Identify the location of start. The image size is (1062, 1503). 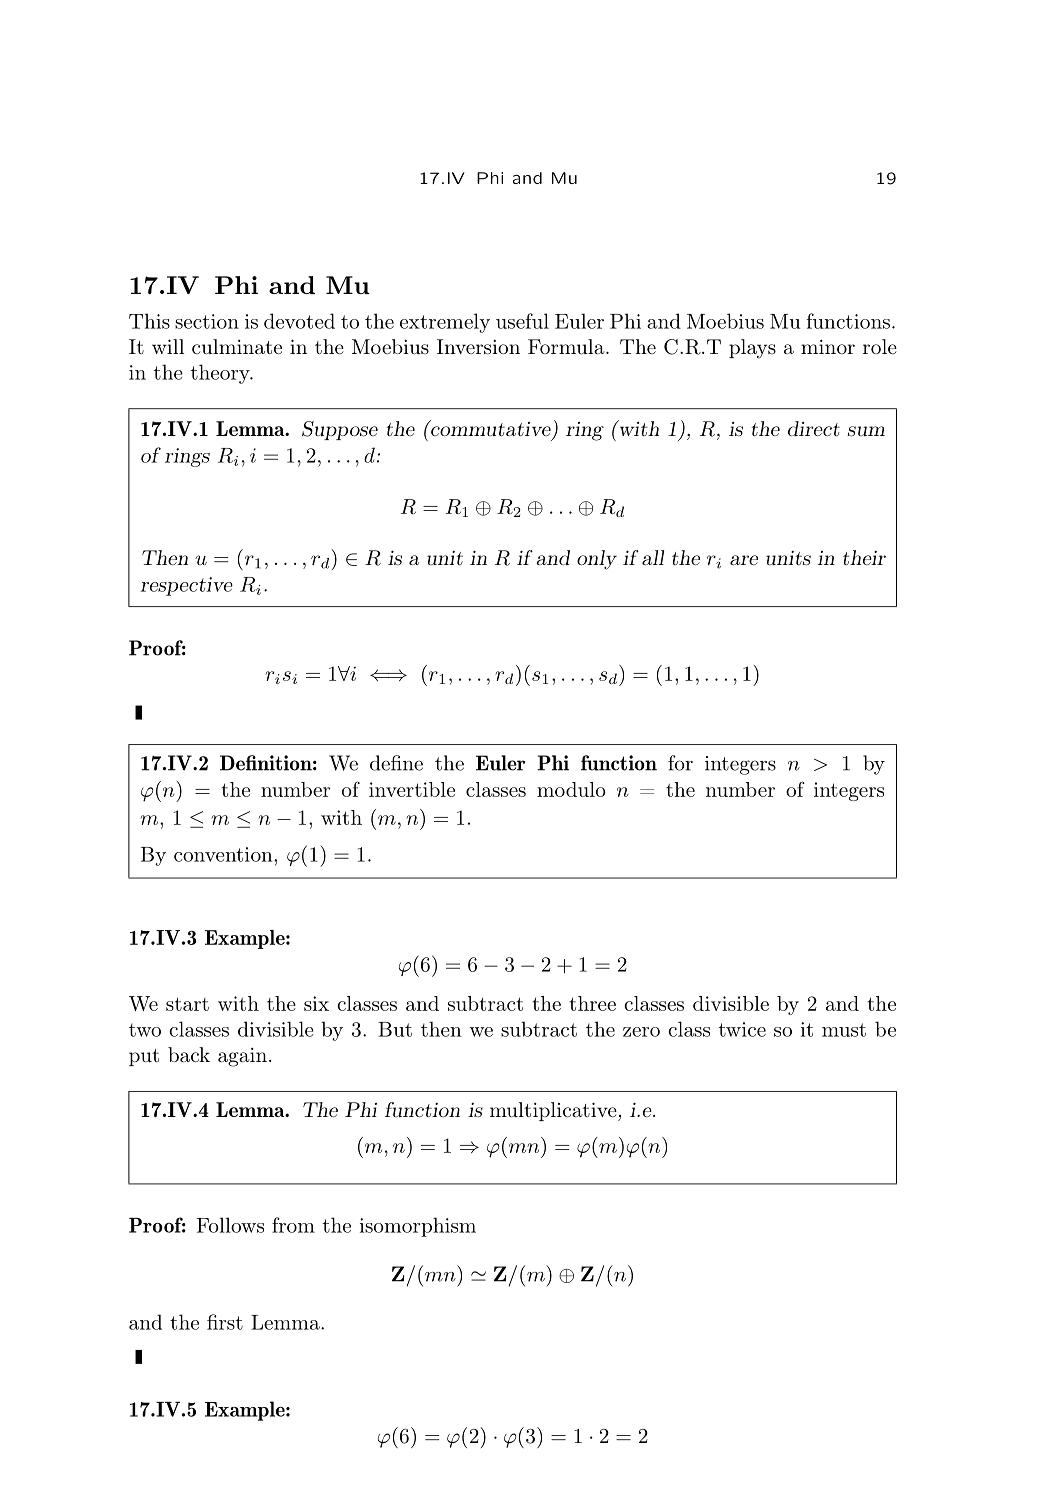
(187, 1004).
